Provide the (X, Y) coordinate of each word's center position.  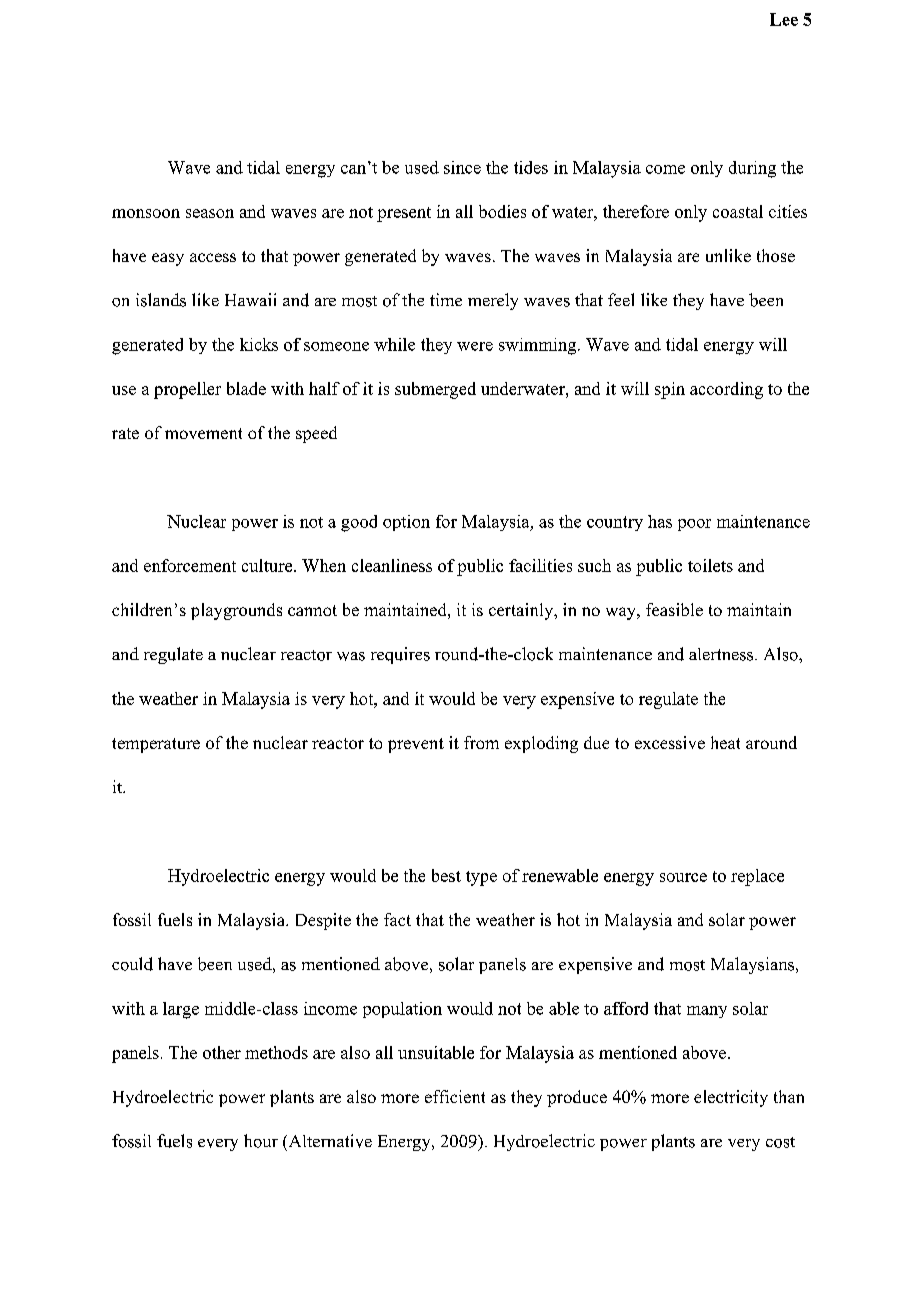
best (446, 875)
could (132, 964)
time (446, 299)
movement (203, 433)
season (210, 213)
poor (694, 525)
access (213, 257)
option (406, 523)
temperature (156, 745)
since (462, 167)
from (481, 742)
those (776, 255)
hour (261, 1141)
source (683, 877)
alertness (721, 654)
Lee (784, 19)
